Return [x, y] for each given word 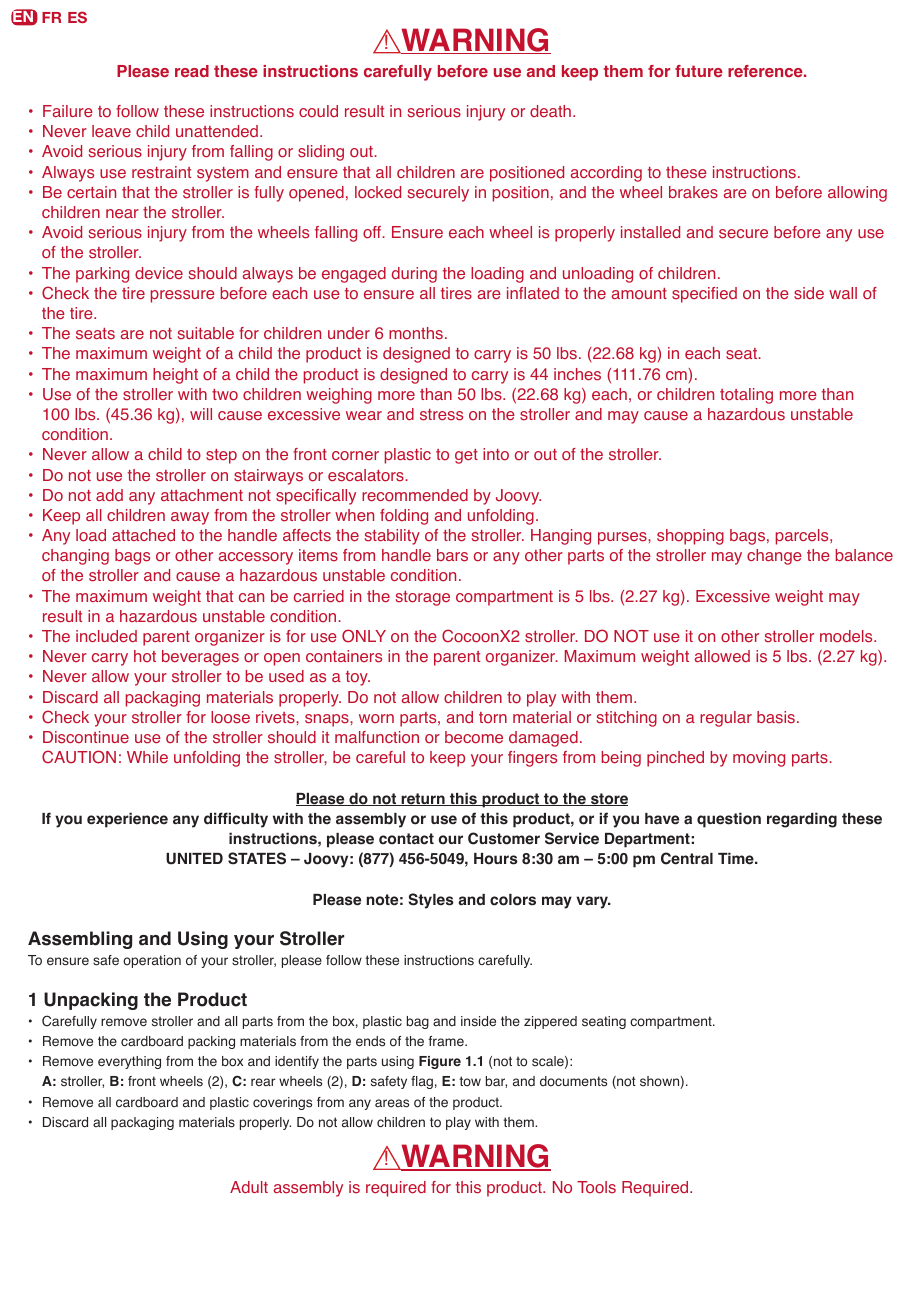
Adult [249, 1187]
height [175, 376]
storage [422, 598]
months [416, 333]
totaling [746, 396]
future [699, 71]
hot [145, 656]
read [192, 71]
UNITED [194, 859]
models [847, 636]
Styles [431, 901]
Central [687, 858]
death [550, 111]
